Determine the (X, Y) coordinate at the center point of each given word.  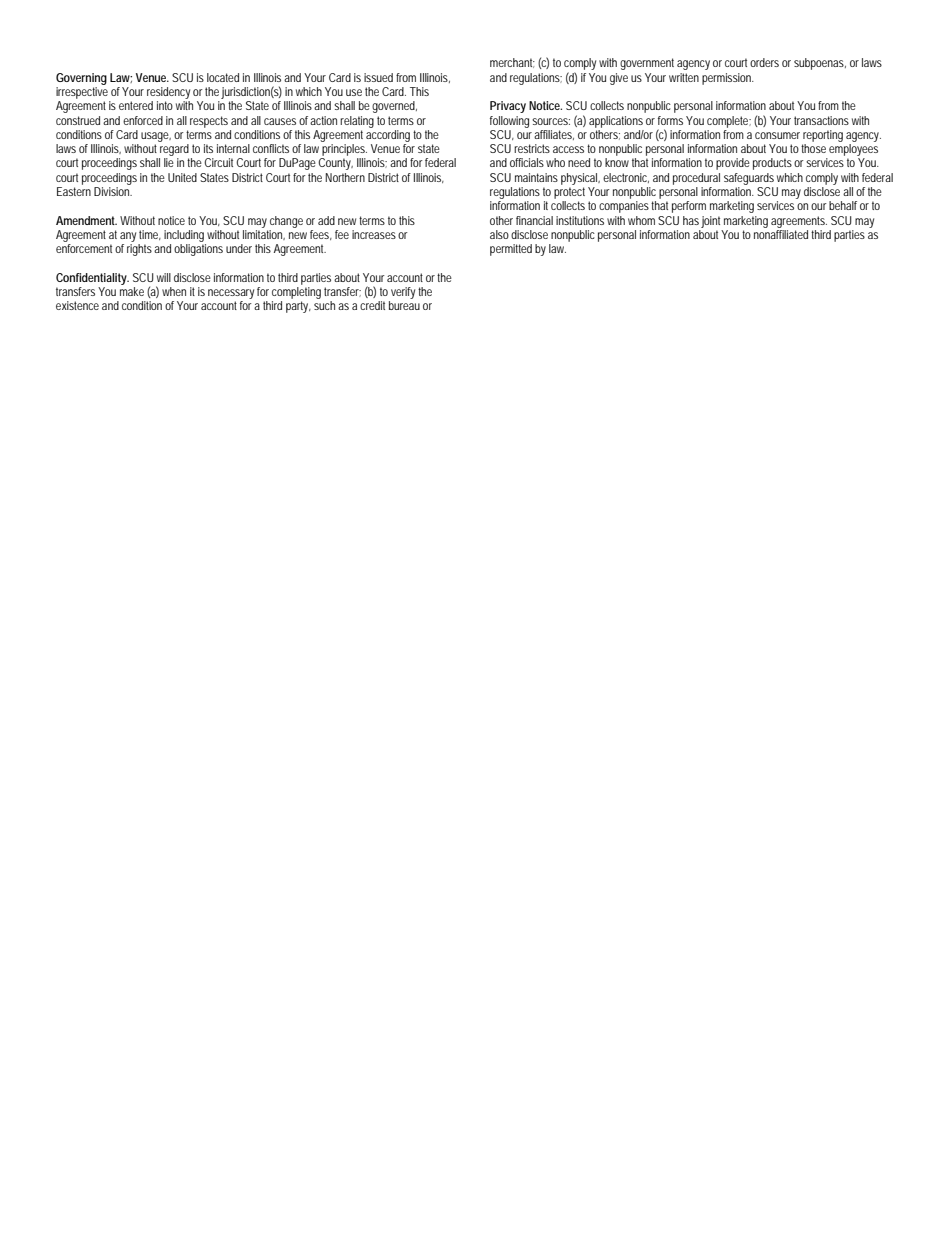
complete (729, 122)
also (499, 234)
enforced (143, 120)
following (509, 122)
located (223, 77)
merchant (512, 63)
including (184, 236)
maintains (536, 177)
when (174, 291)
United (182, 177)
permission (728, 79)
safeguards (749, 179)
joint (710, 222)
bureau (404, 305)
